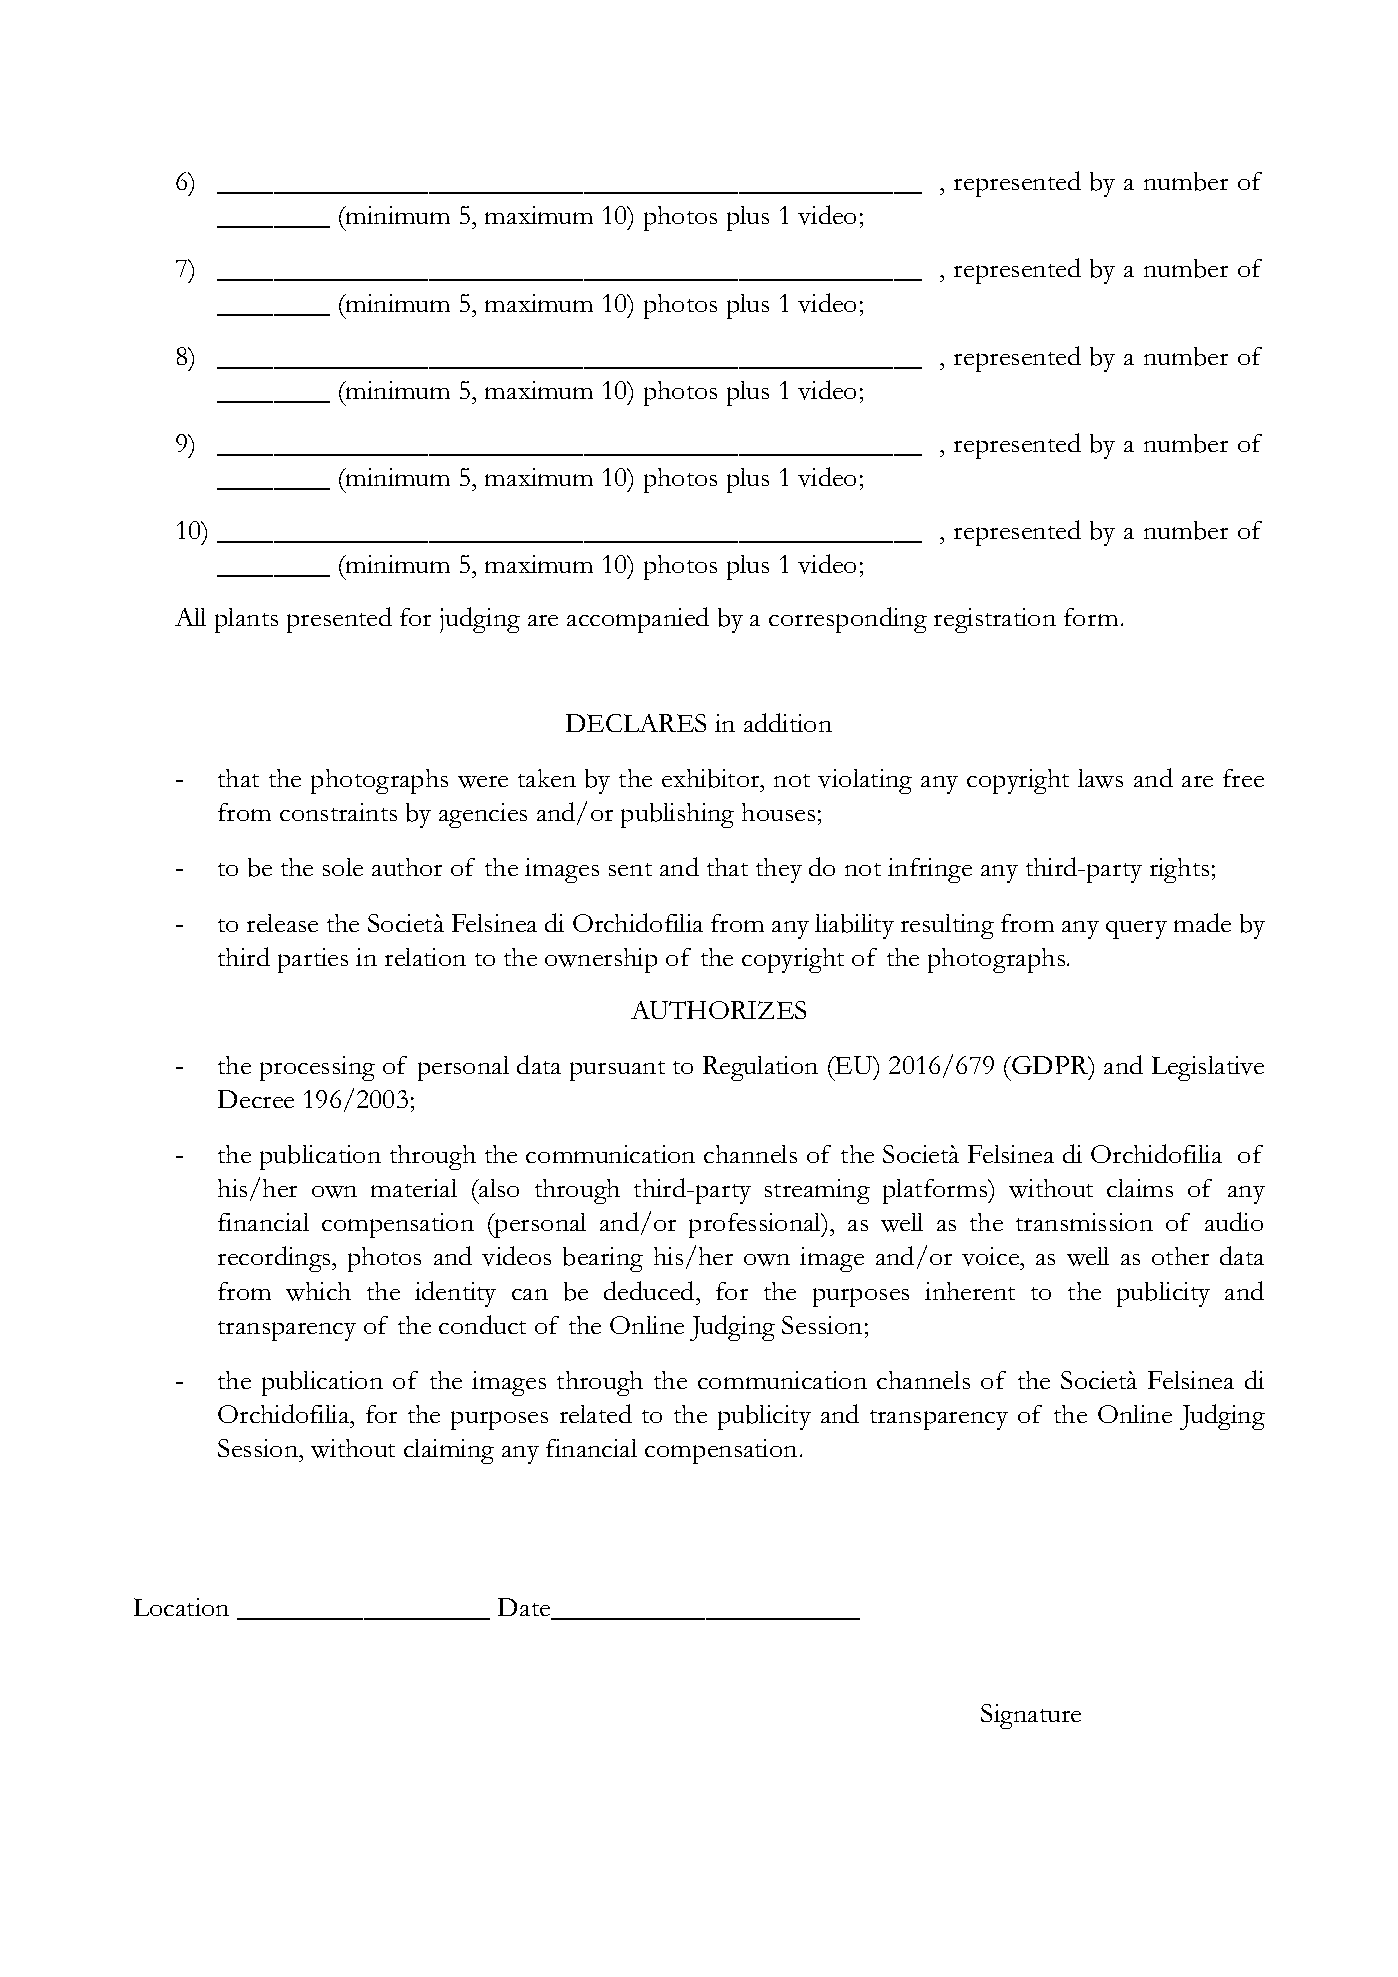 The width and height of the page is (1398, 1977). What do you see at coordinates (650, 1290) in the page?
I see `deduced` at bounding box center [650, 1290].
